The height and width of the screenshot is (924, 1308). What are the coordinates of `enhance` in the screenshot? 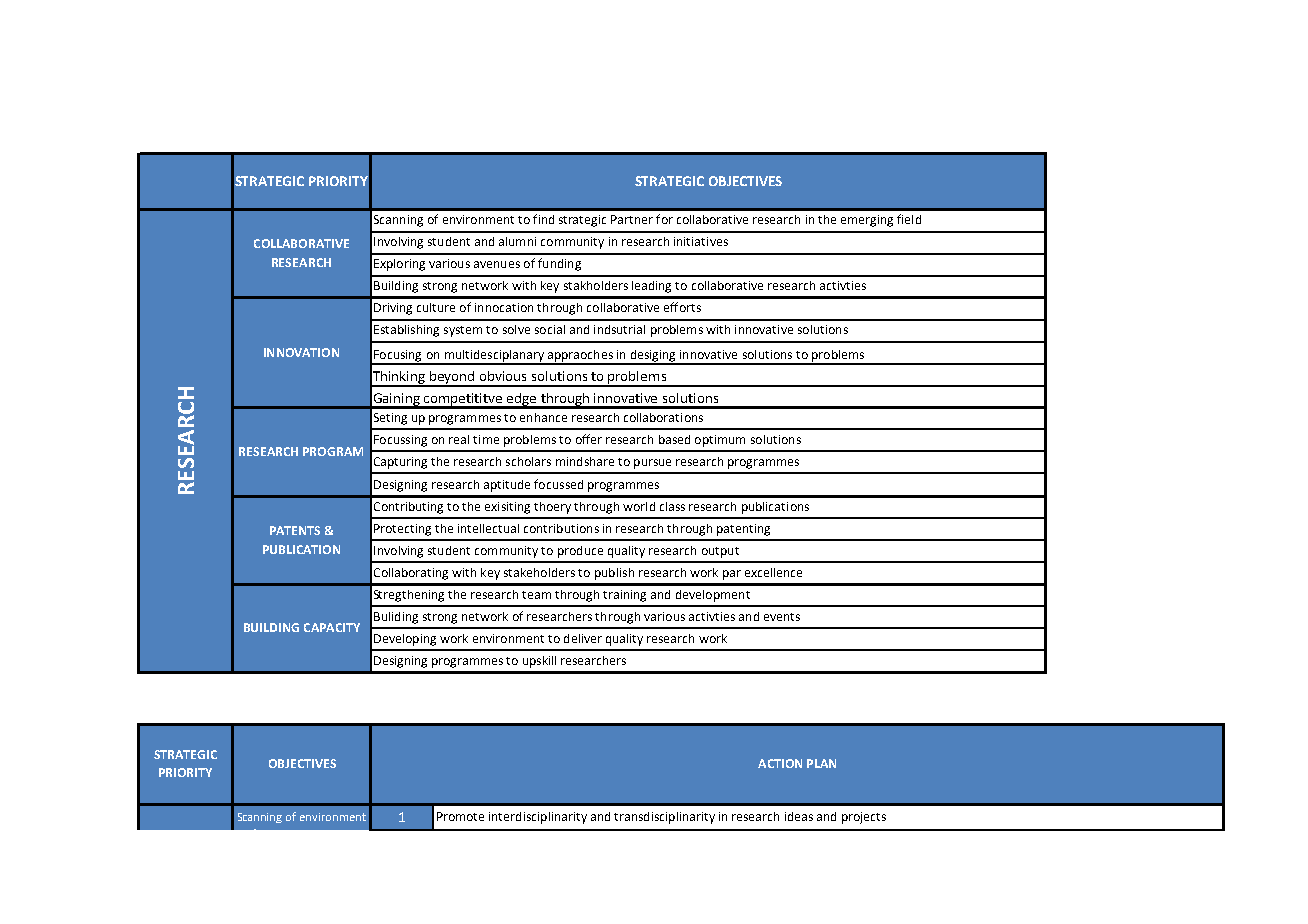 It's located at (543, 417).
